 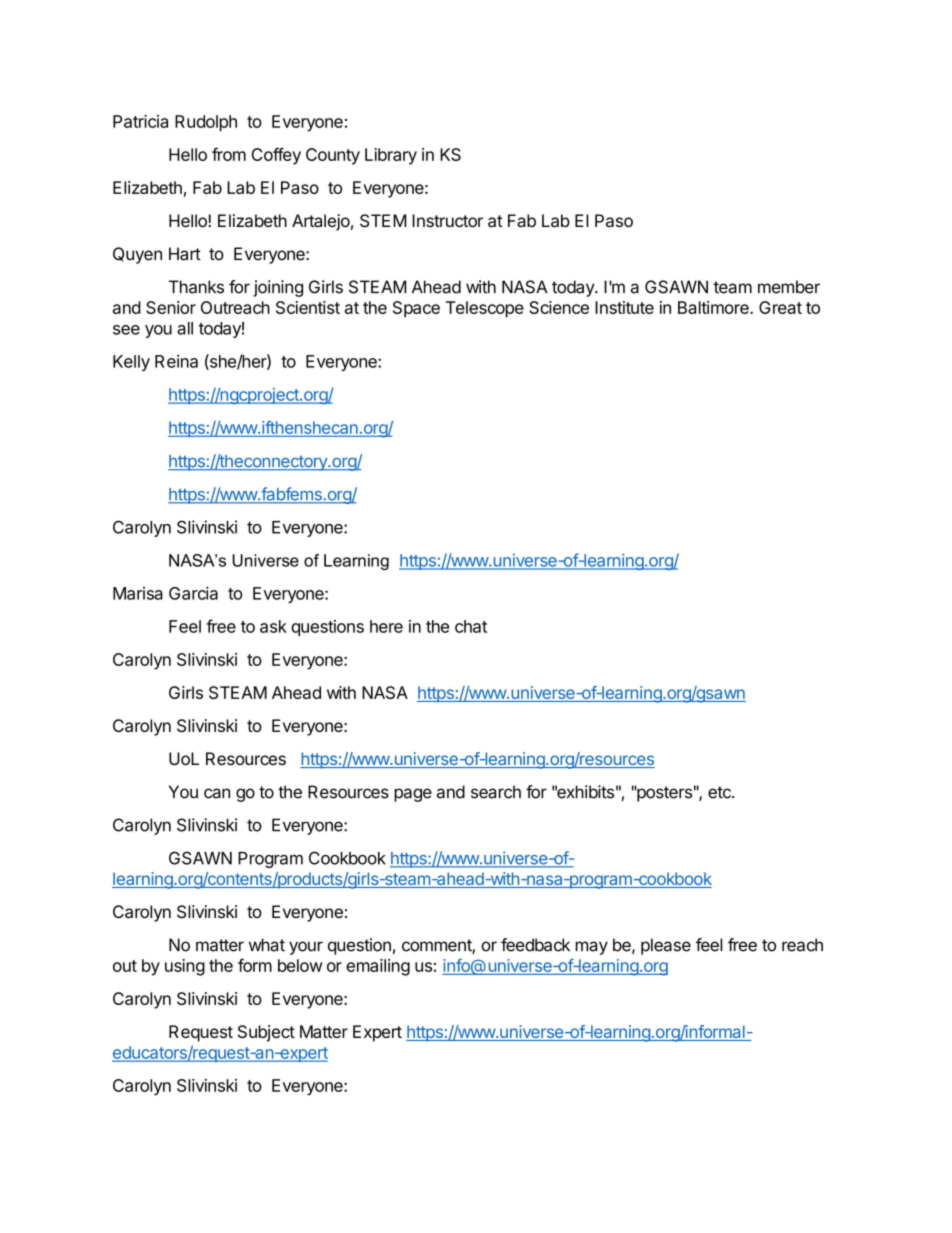 I want to click on may, so click(x=592, y=948).
